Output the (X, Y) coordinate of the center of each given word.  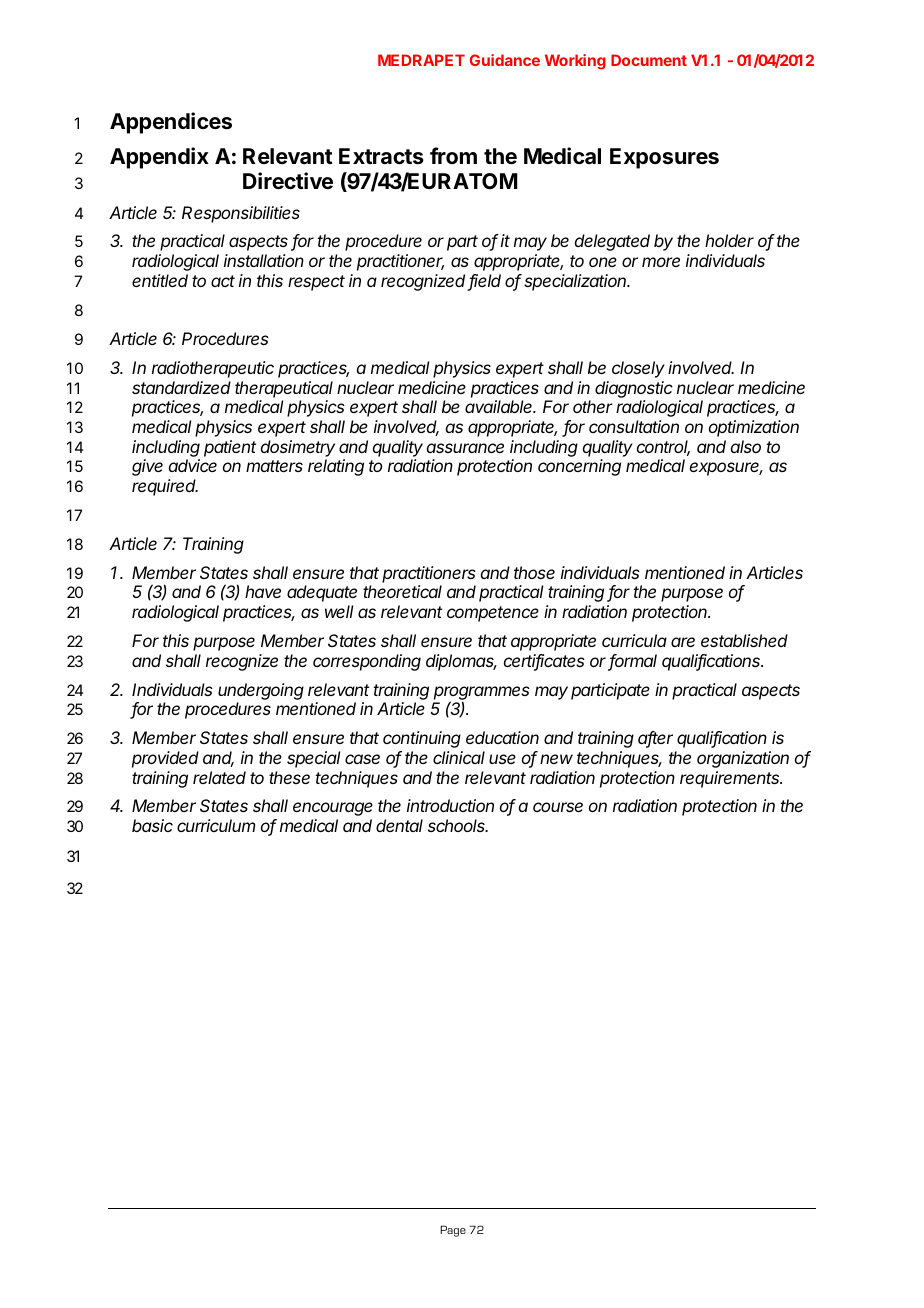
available (500, 406)
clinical (459, 757)
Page (453, 1231)
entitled (160, 280)
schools (458, 825)
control (663, 448)
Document (649, 60)
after (655, 739)
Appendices (171, 123)
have (263, 591)
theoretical (402, 591)
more (661, 262)
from (453, 155)
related (219, 777)
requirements (731, 779)
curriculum (216, 825)
